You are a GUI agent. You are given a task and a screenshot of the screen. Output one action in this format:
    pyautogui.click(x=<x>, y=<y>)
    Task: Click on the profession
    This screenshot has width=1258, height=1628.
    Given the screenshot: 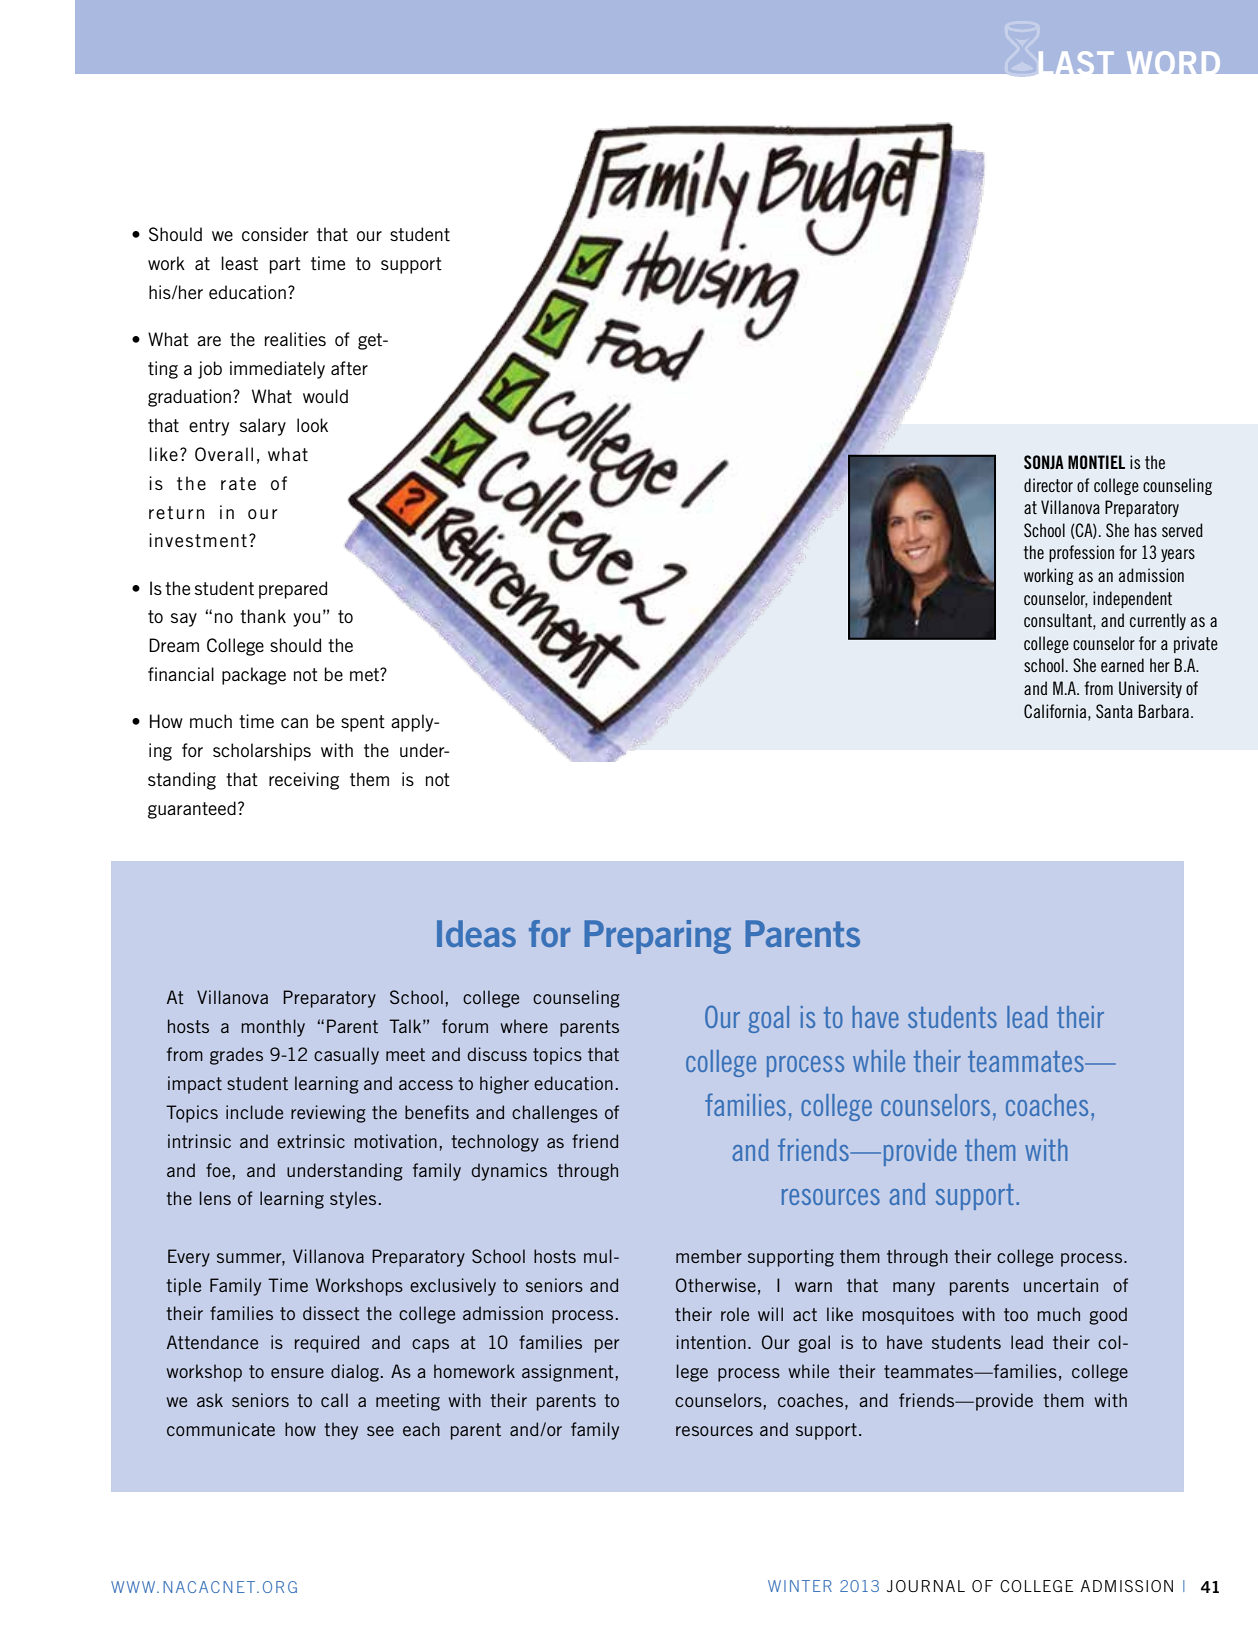 What is the action you would take?
    pyautogui.click(x=1081, y=553)
